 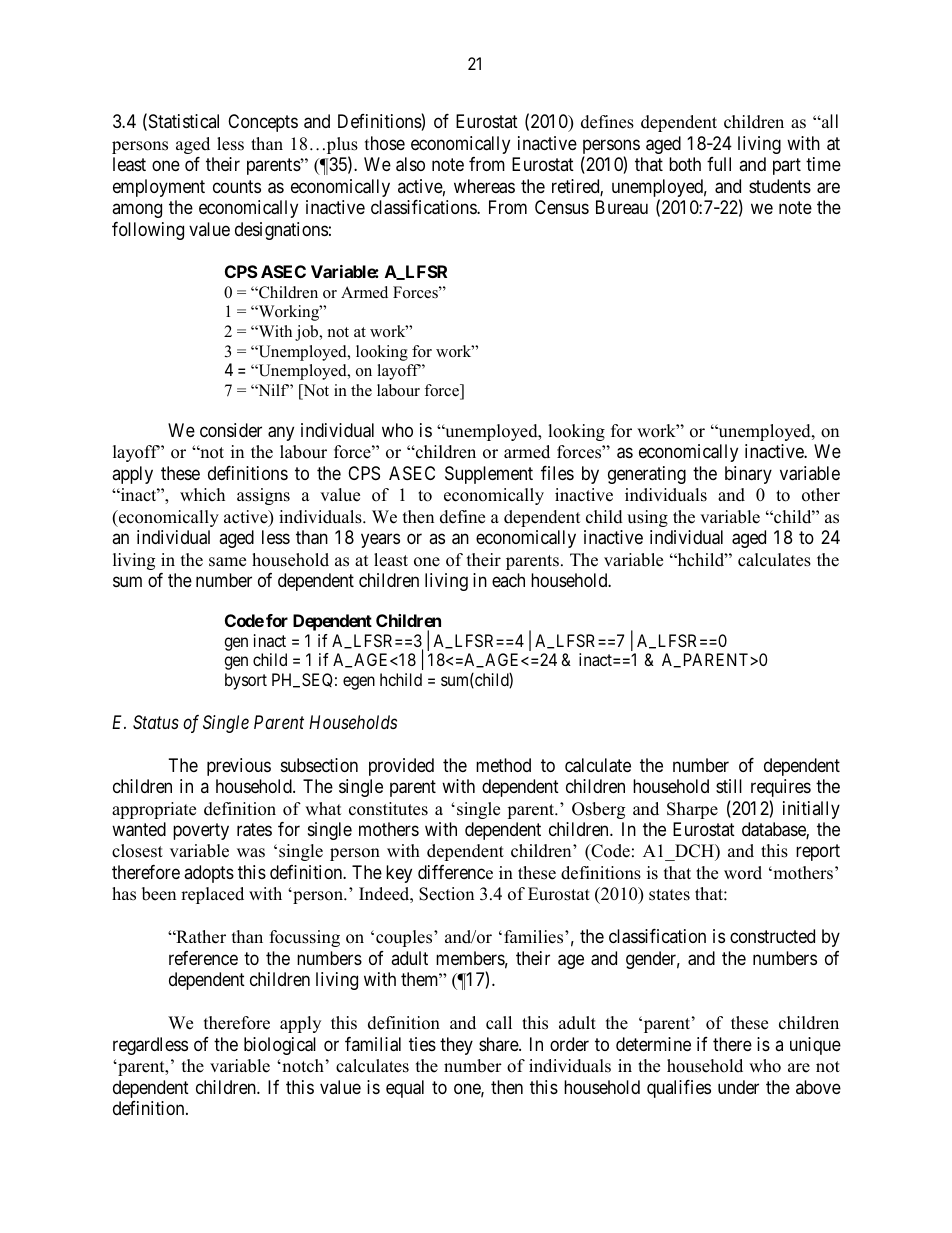 I want to click on binary, so click(x=748, y=475).
